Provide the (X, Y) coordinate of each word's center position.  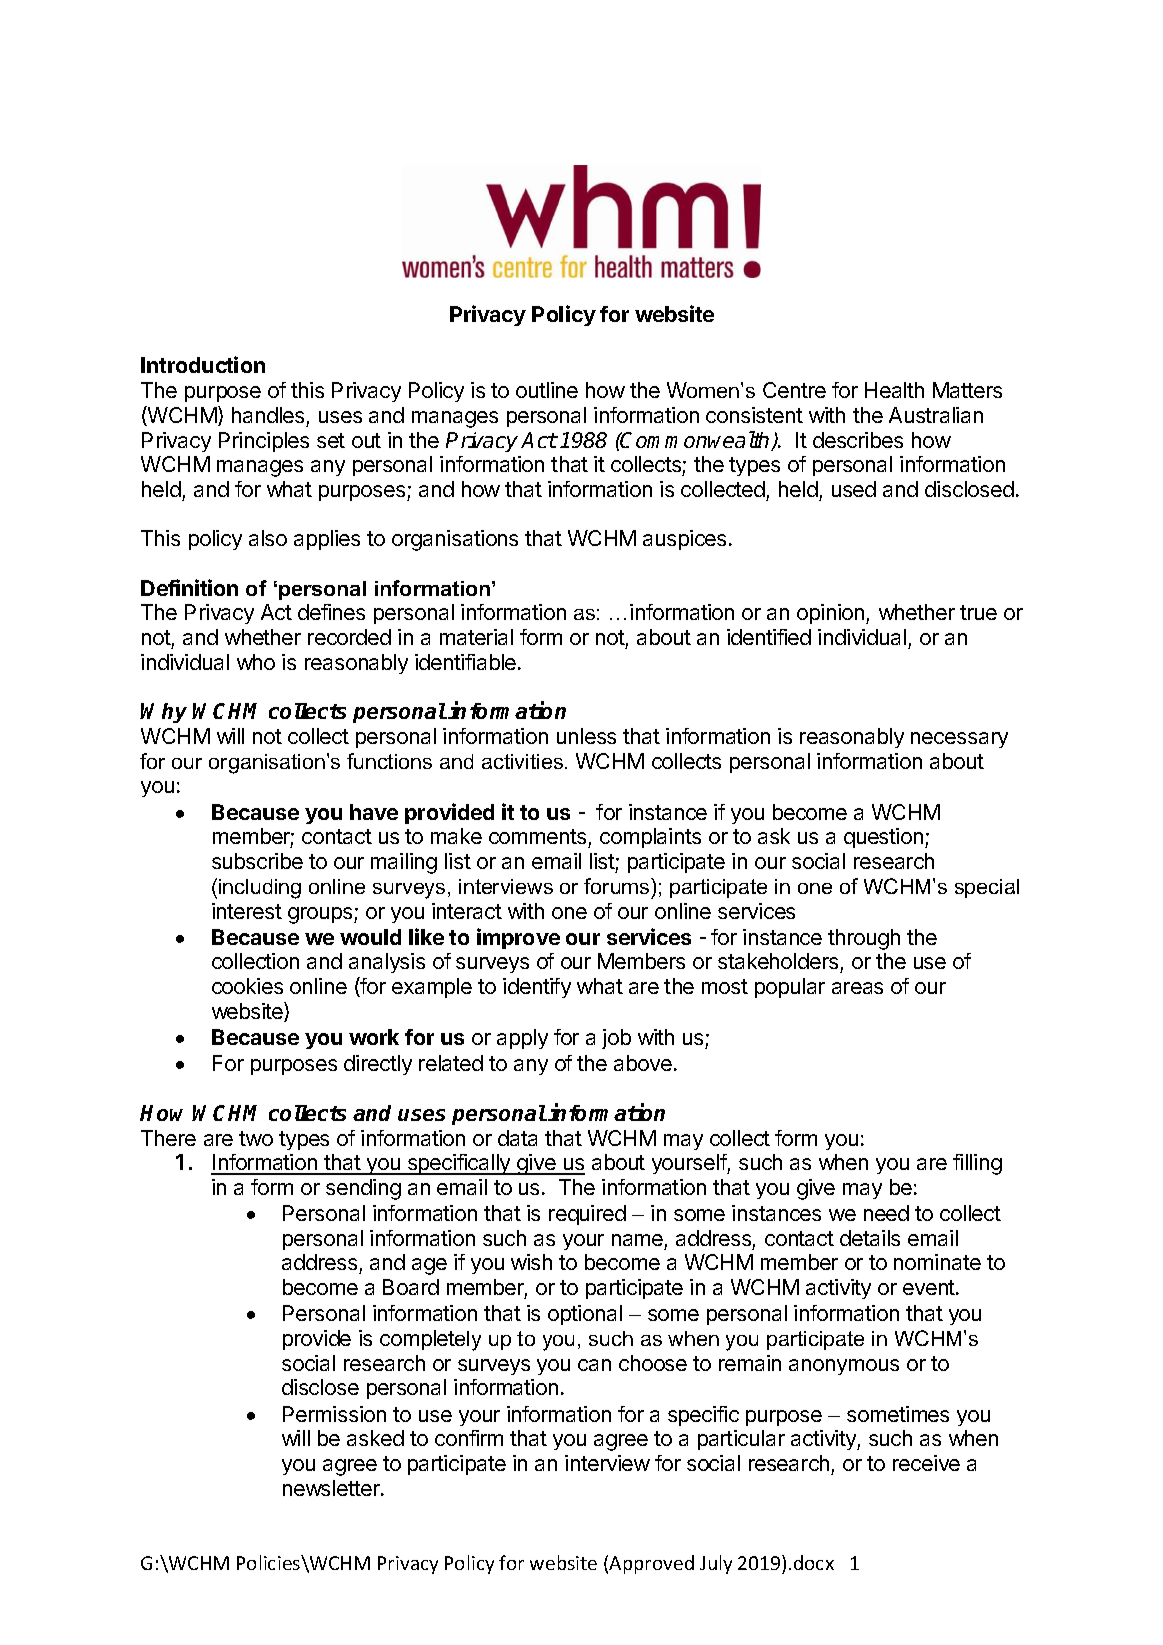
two (256, 1138)
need (886, 1213)
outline (547, 390)
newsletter (332, 1488)
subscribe (257, 861)
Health (894, 390)
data (517, 1138)
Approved (651, 1564)
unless (586, 736)
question (883, 838)
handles (268, 415)
